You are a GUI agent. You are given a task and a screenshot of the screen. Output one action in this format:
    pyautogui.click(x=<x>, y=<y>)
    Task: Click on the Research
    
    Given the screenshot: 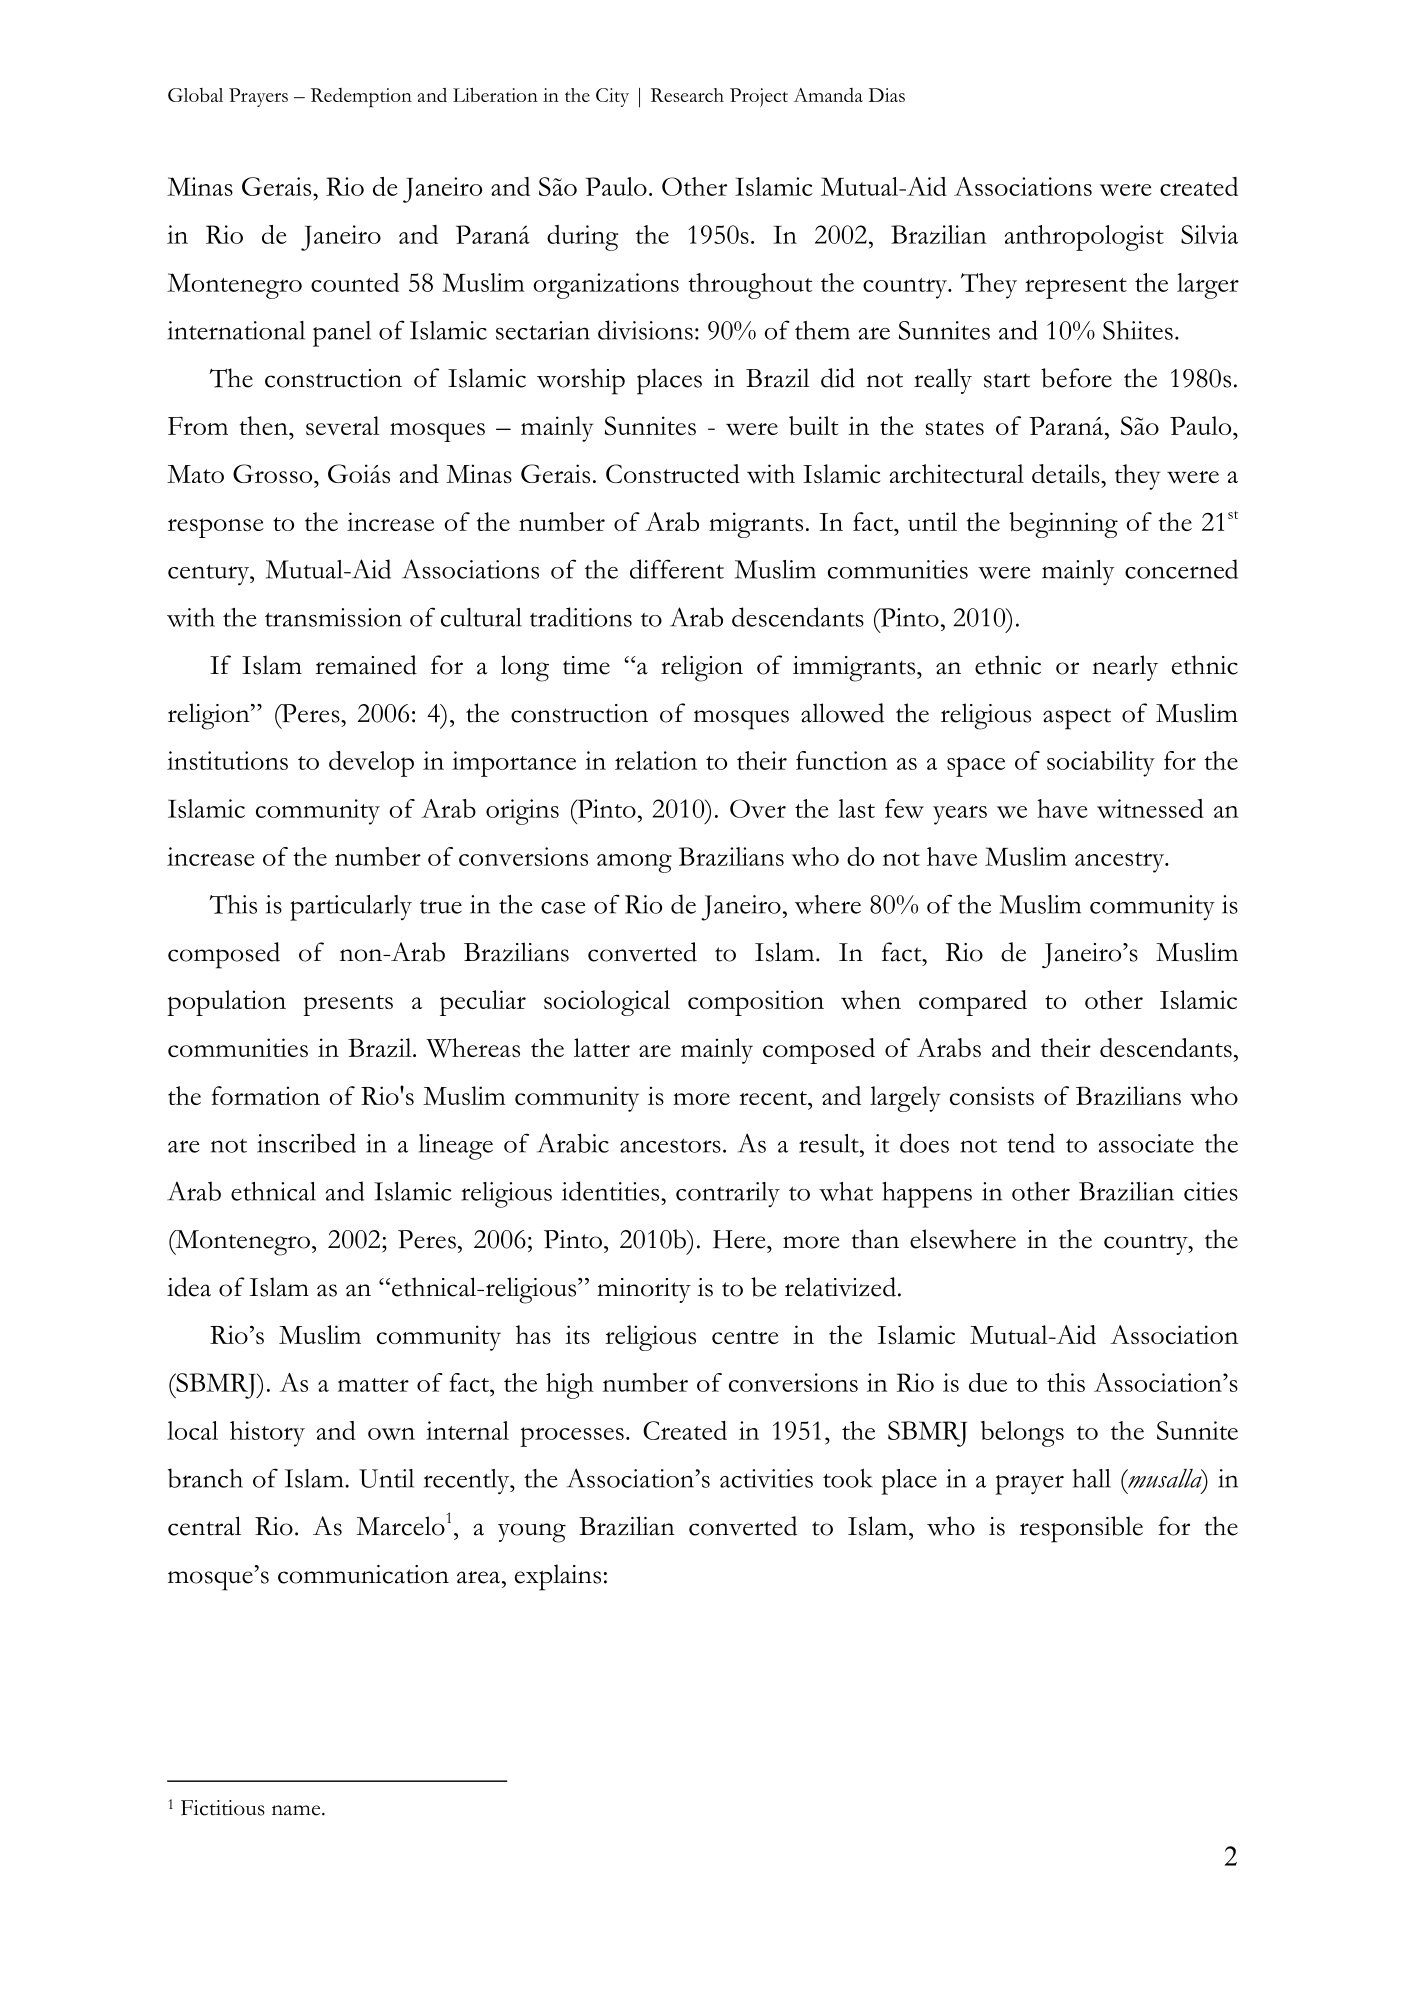 What is the action you would take?
    pyautogui.click(x=687, y=95)
